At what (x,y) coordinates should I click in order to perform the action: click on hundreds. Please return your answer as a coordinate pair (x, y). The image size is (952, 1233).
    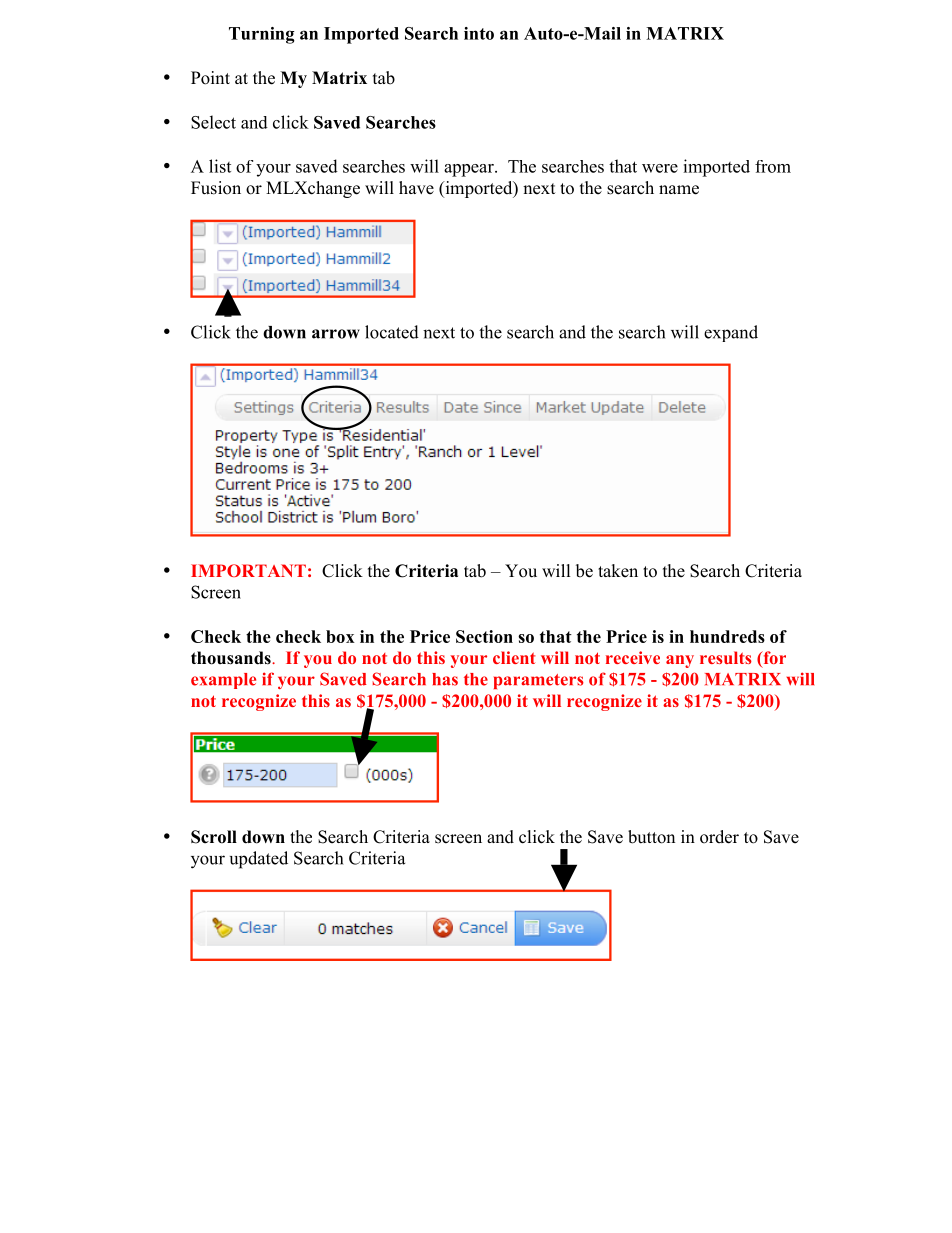
    Looking at the image, I should click on (727, 636).
